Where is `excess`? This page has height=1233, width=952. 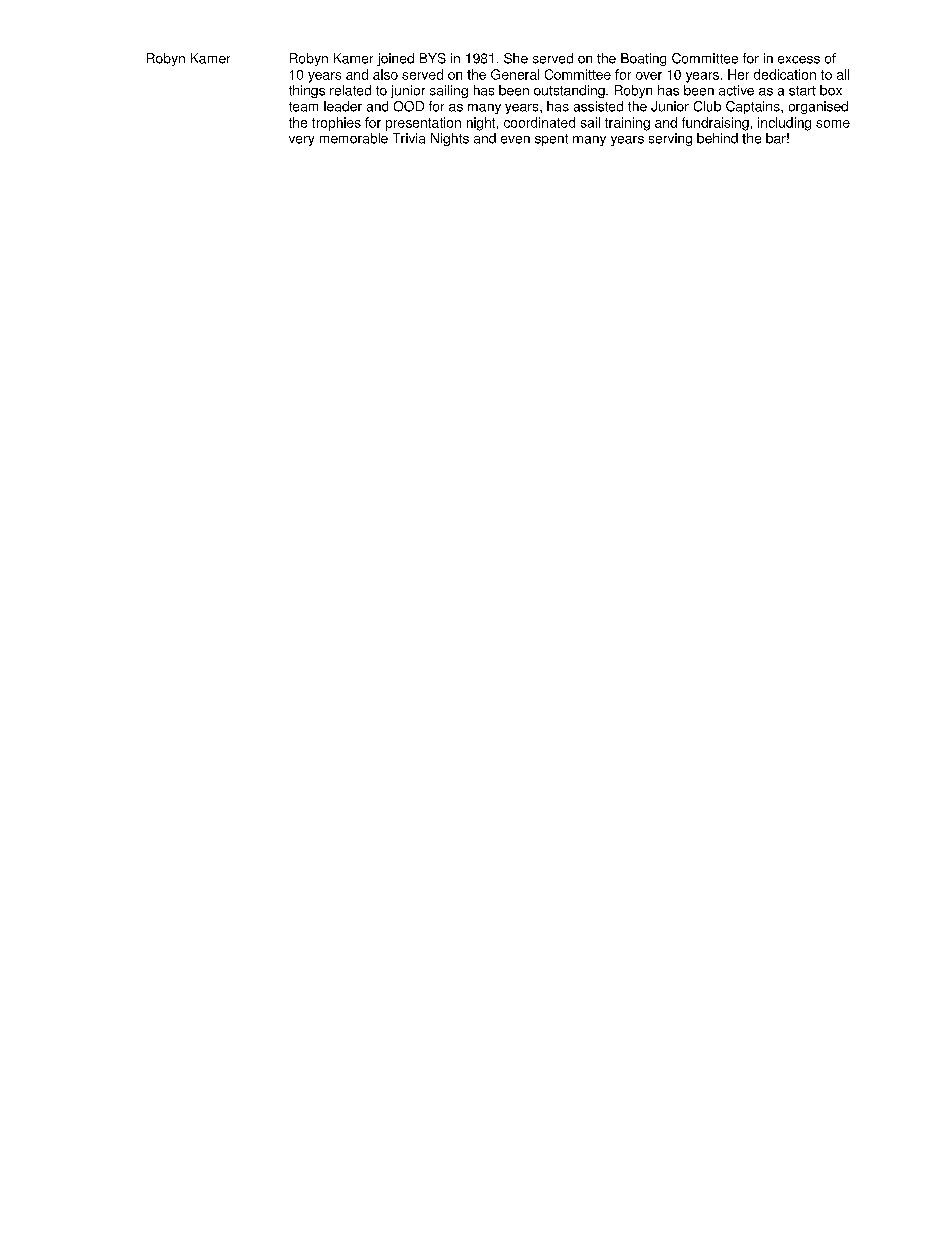 excess is located at coordinates (799, 60).
